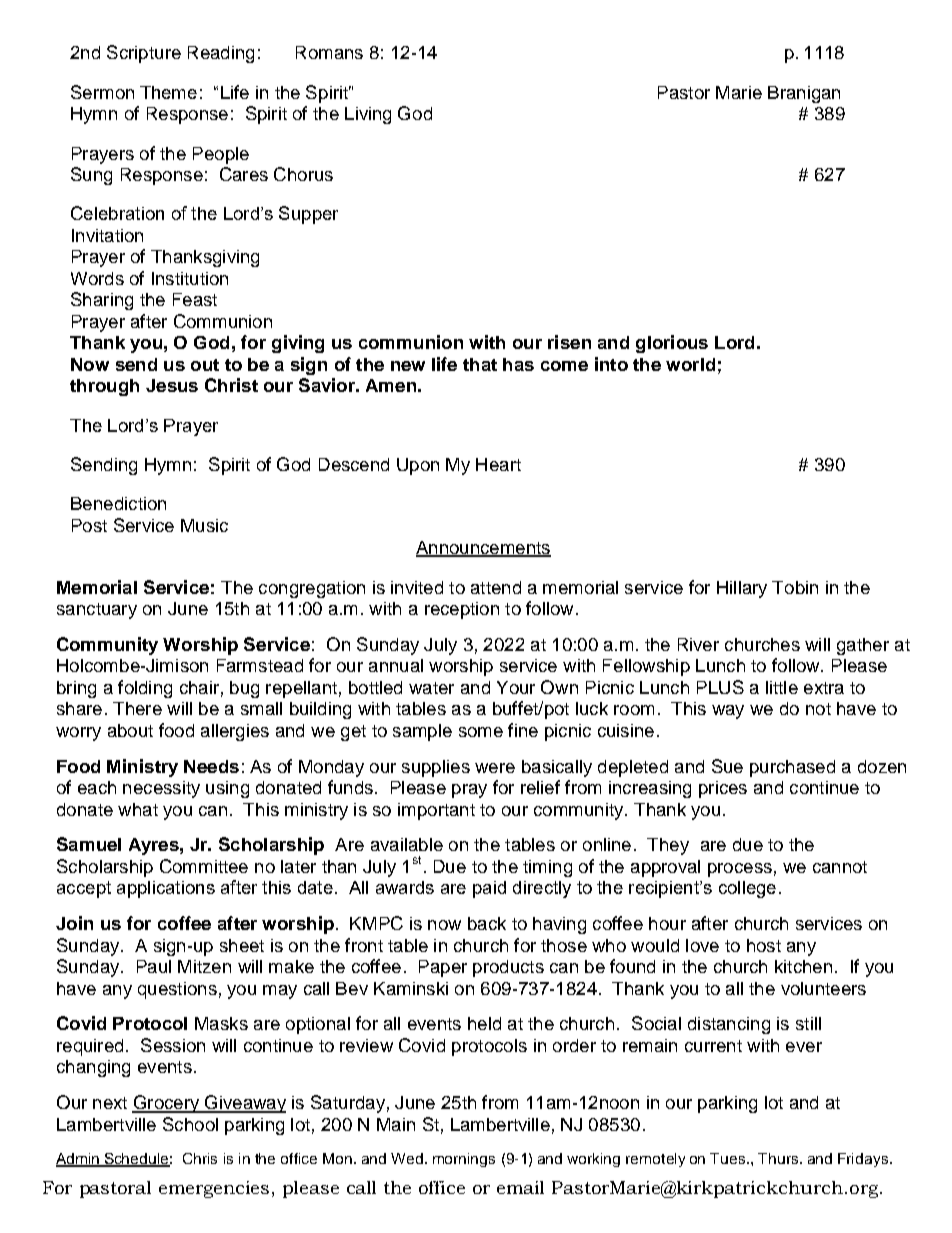 The width and height of the image is (952, 1233). I want to click on School, so click(190, 1124).
